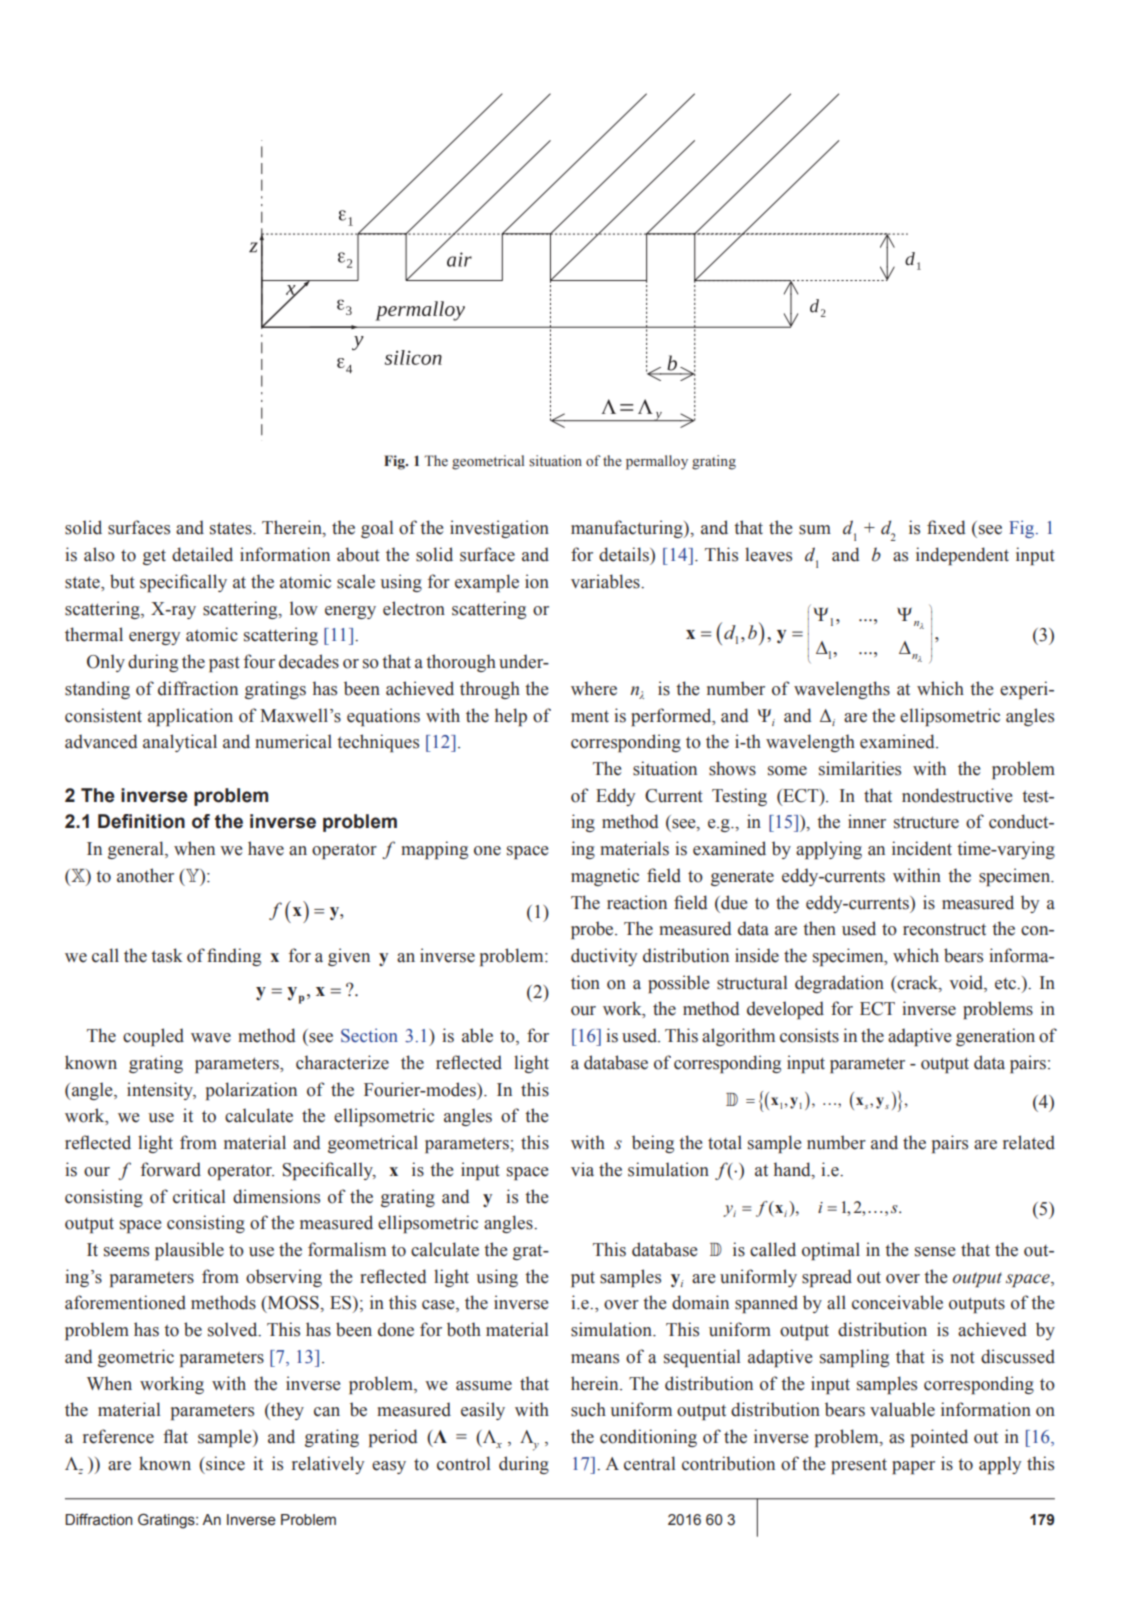  I want to click on finding, so click(234, 957).
